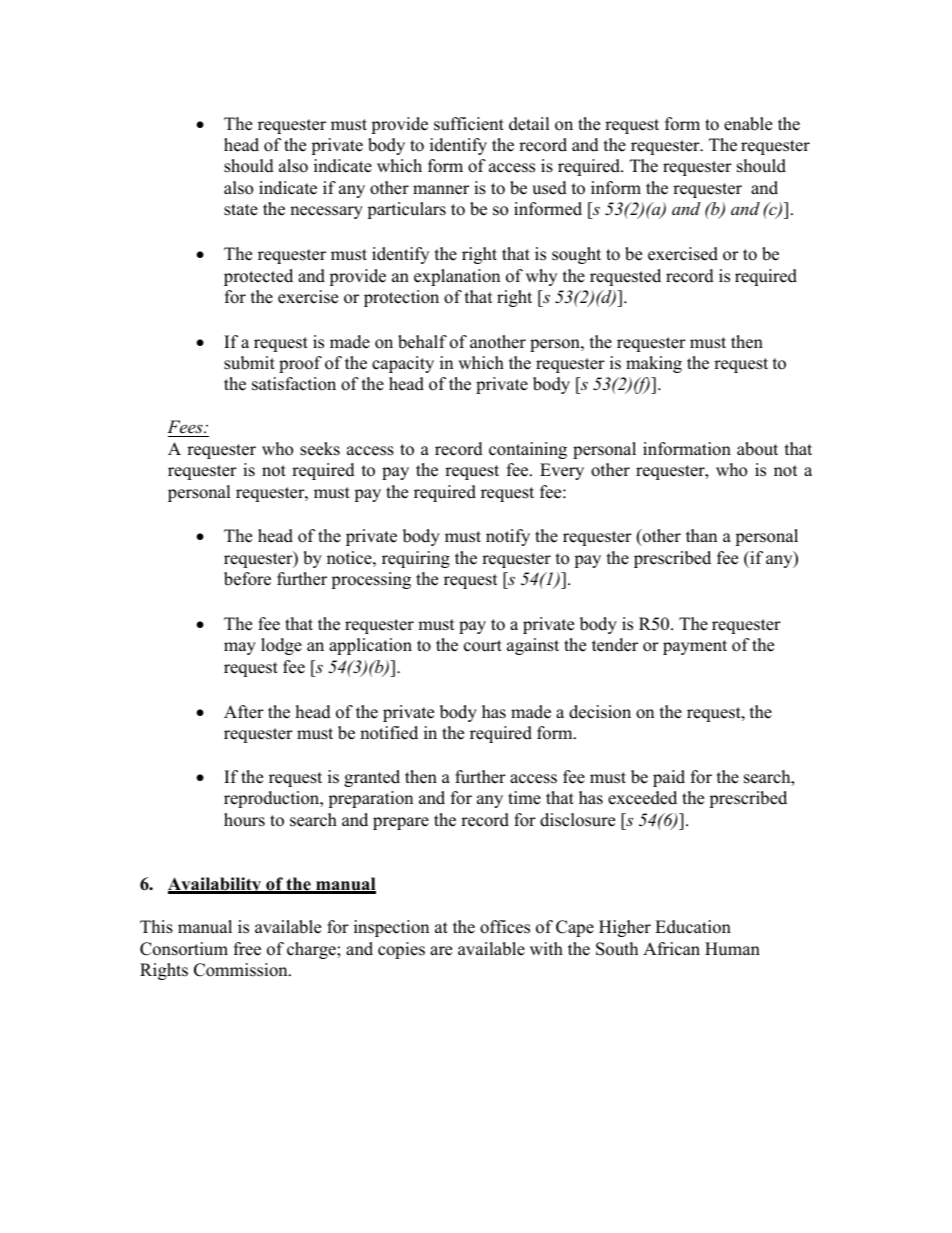  Describe the element at coordinates (483, 646) in the screenshot. I see `court` at that location.
